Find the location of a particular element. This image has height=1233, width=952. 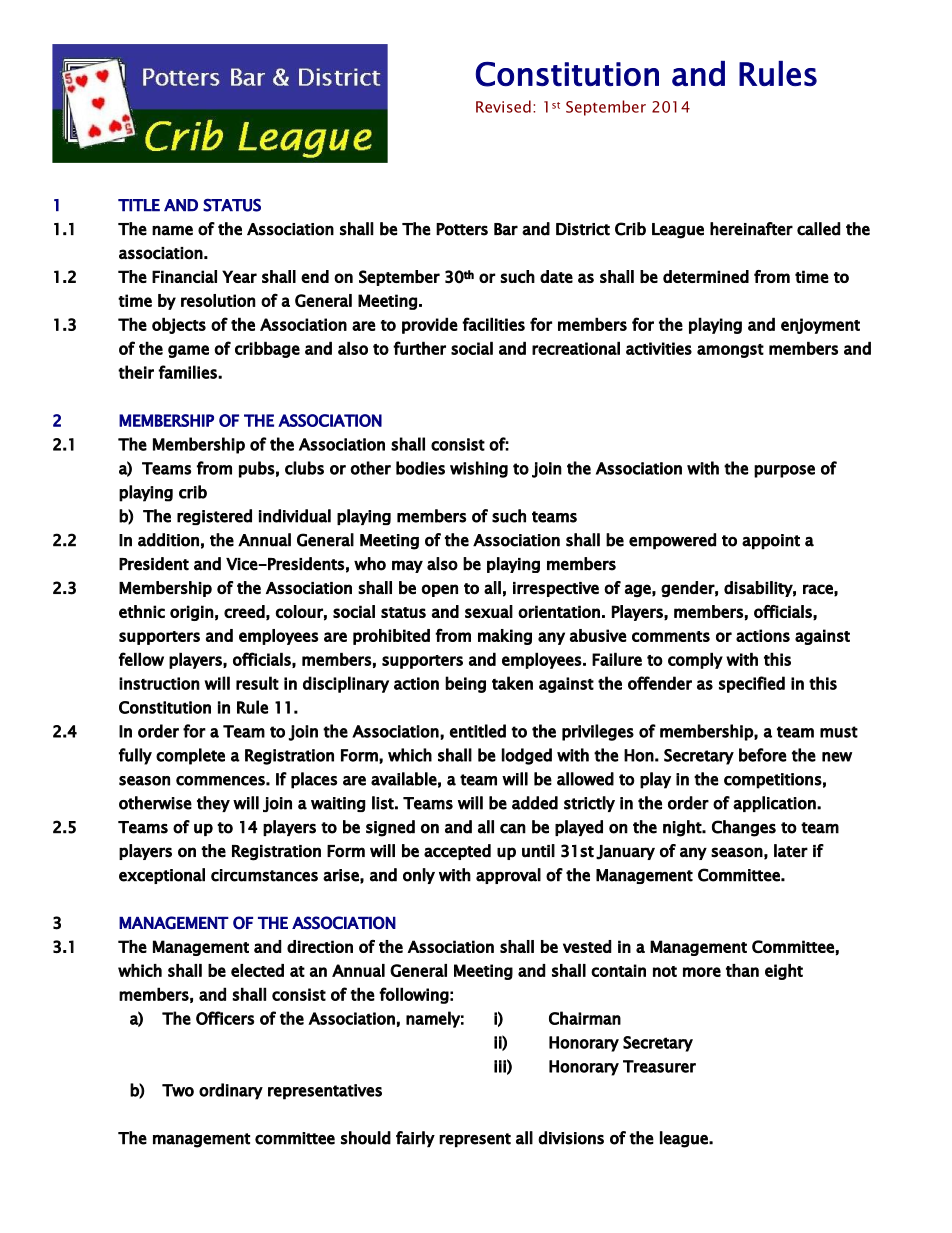

Revised is located at coordinates (503, 106).
